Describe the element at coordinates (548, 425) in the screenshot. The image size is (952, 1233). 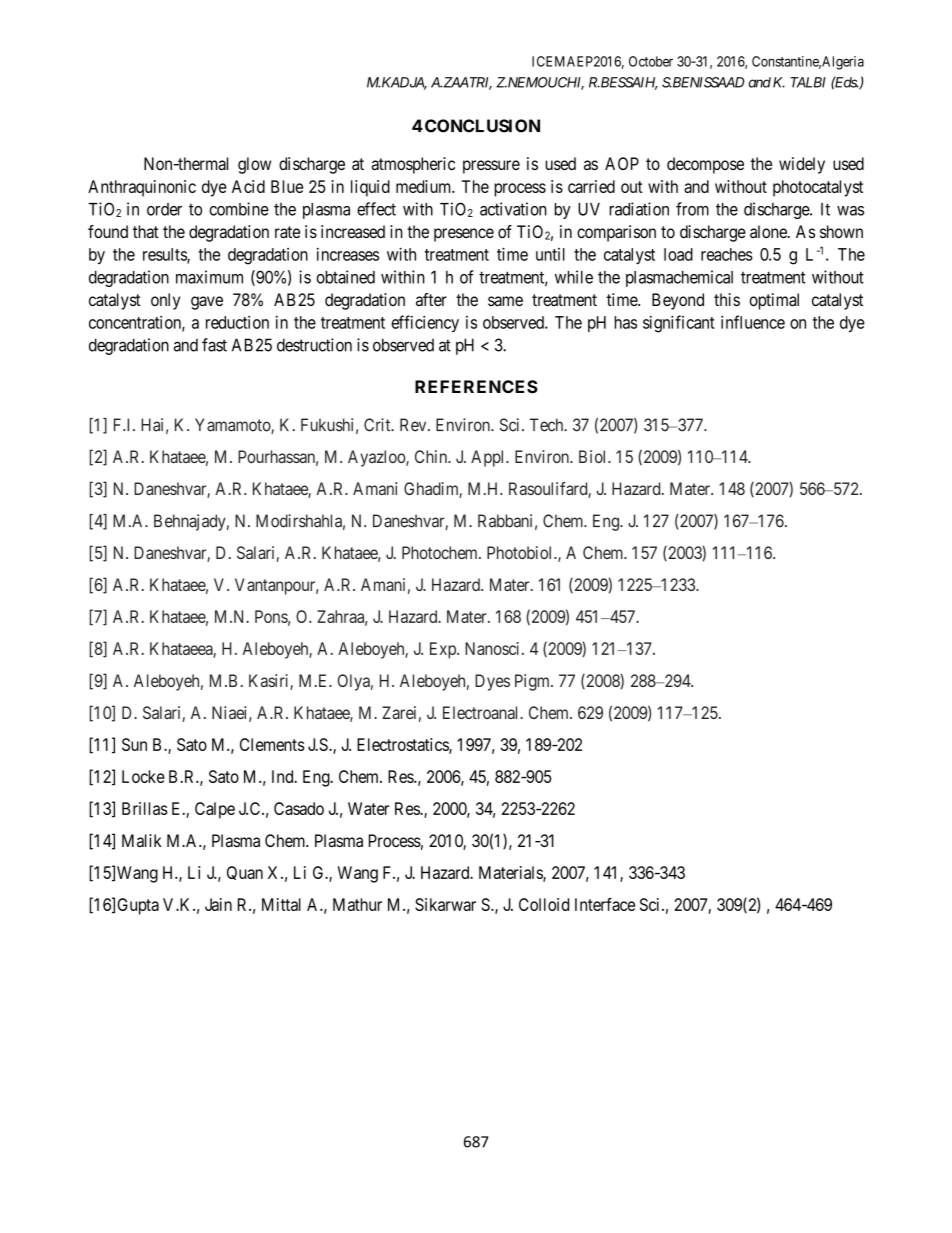
I see `Tech` at that location.
